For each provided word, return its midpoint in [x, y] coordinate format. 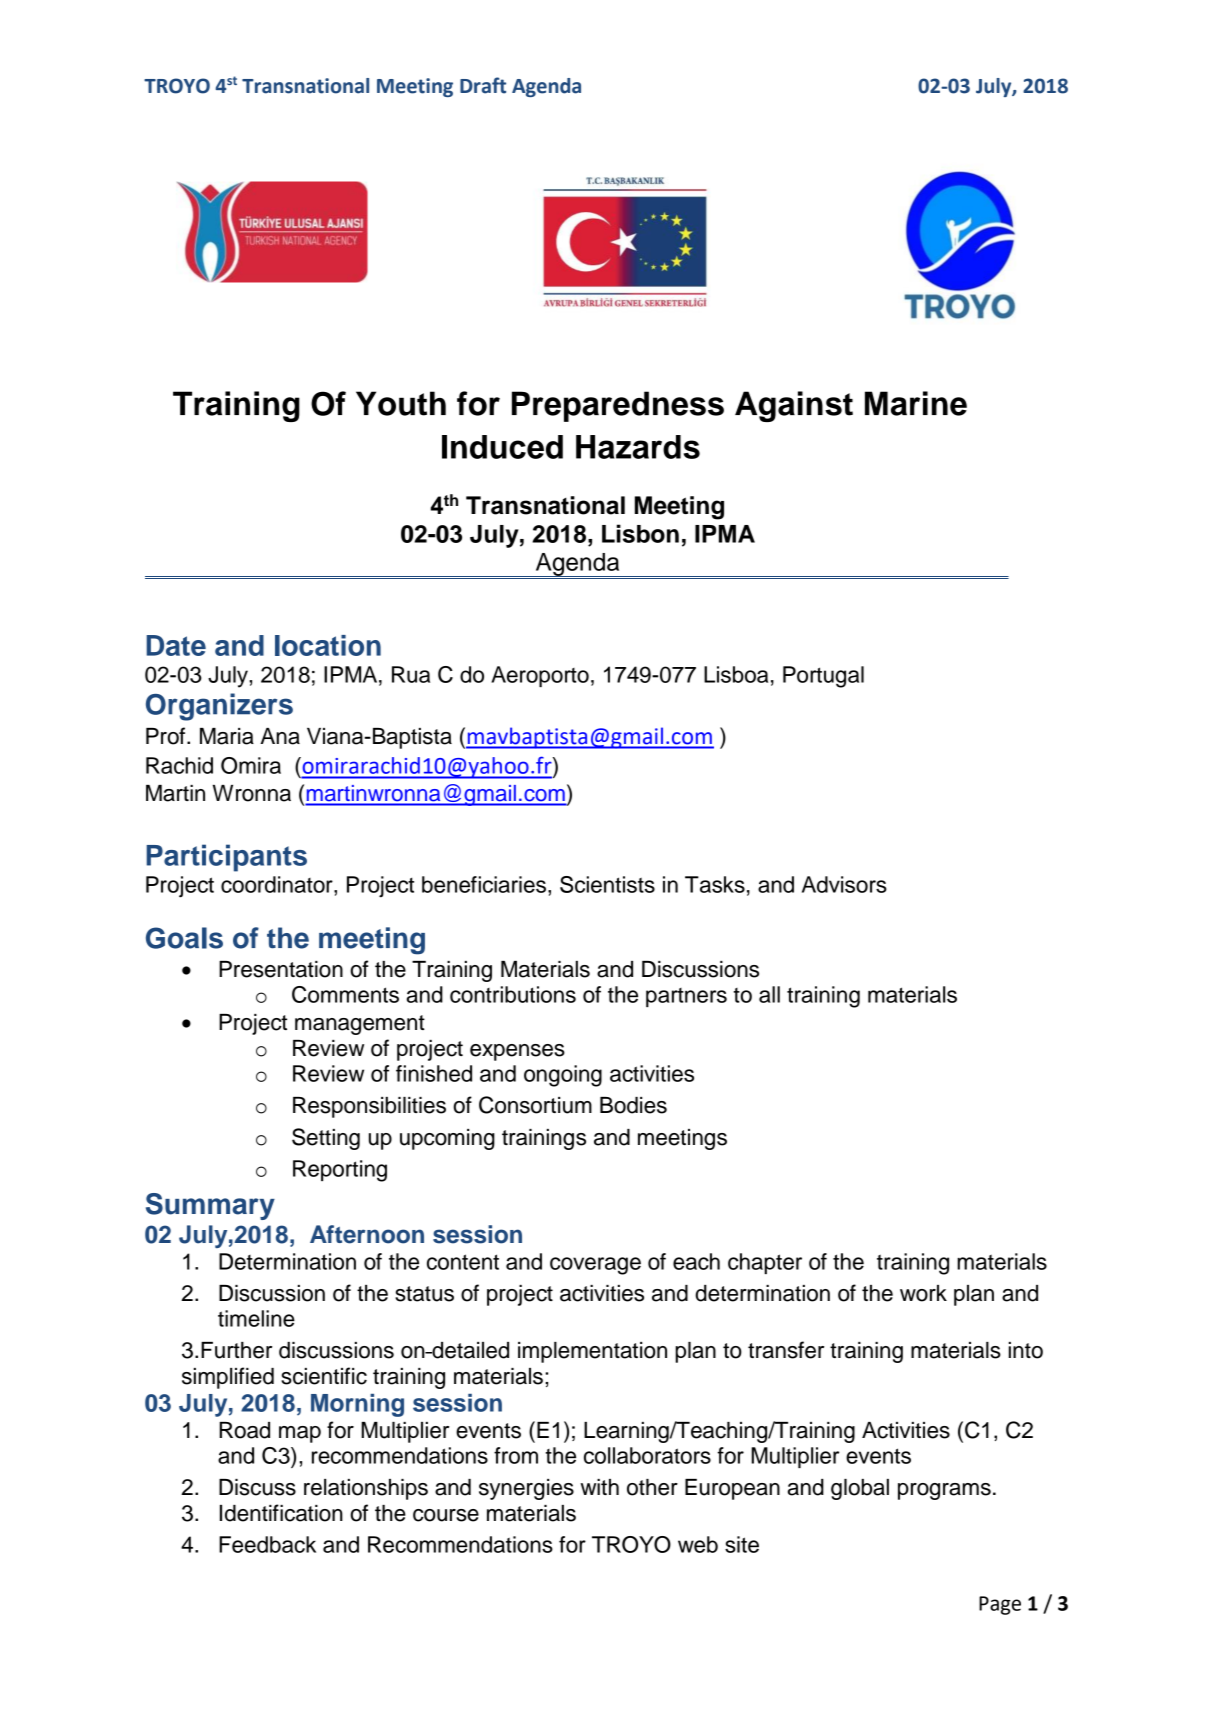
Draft [483, 85]
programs [944, 1491]
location [328, 645]
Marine [916, 403]
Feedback [267, 1544]
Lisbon [640, 533]
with [599, 1487]
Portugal [823, 677]
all [769, 994]
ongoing [563, 1076]
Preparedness [618, 406]
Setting [326, 1139]
